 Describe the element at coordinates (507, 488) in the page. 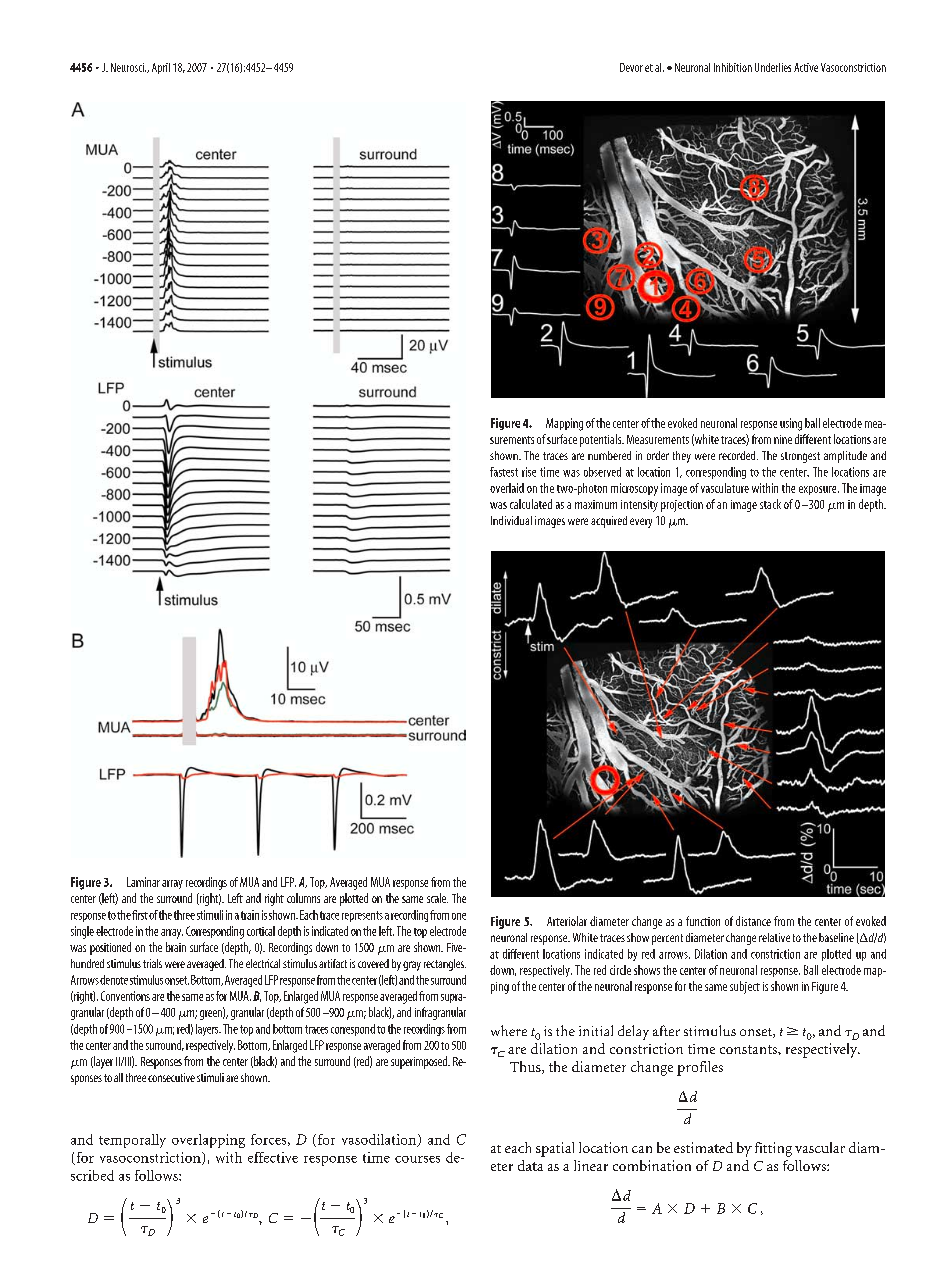

I see `overlaid` at that location.
